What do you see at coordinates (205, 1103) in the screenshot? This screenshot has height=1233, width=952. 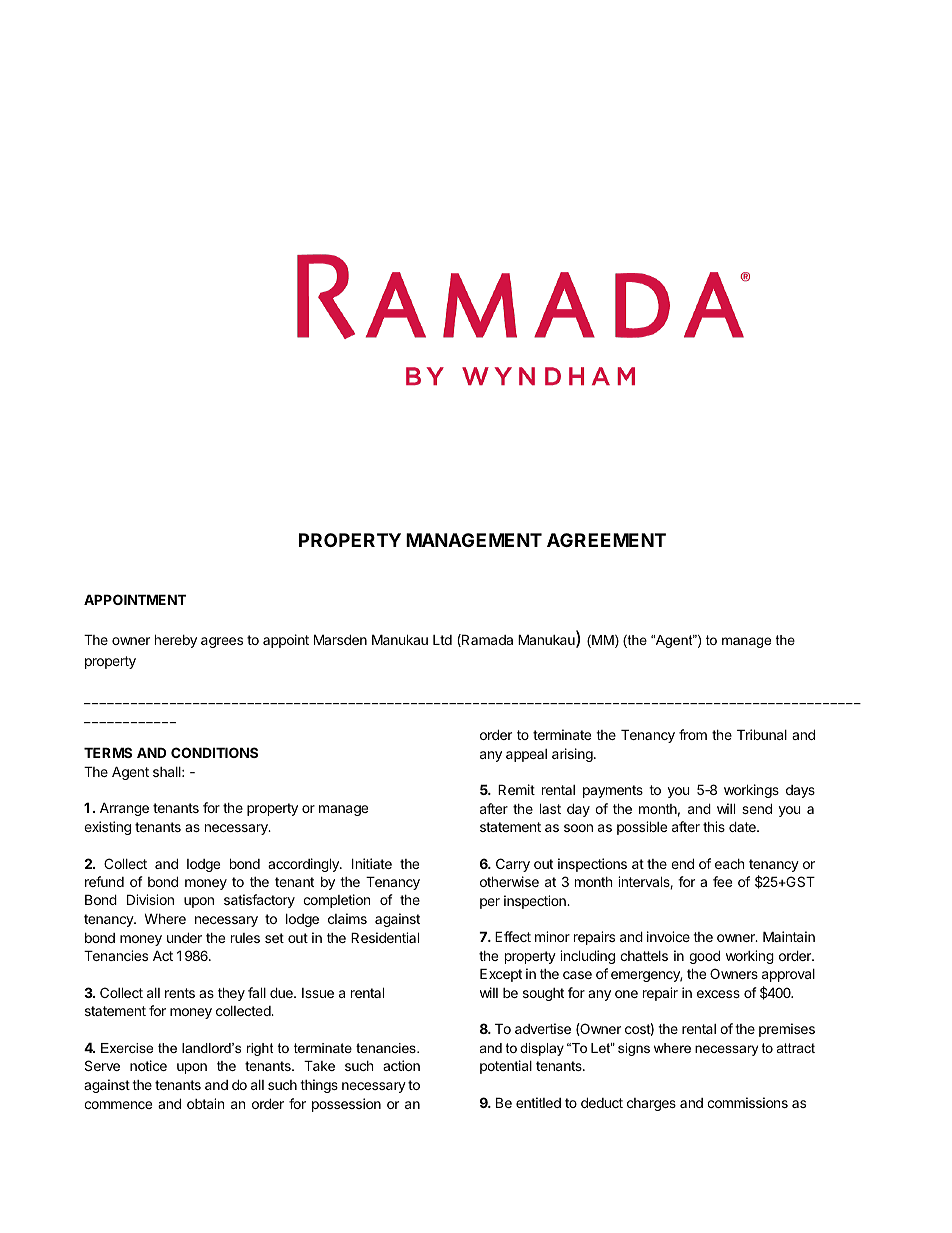 I see `obtain` at bounding box center [205, 1103].
